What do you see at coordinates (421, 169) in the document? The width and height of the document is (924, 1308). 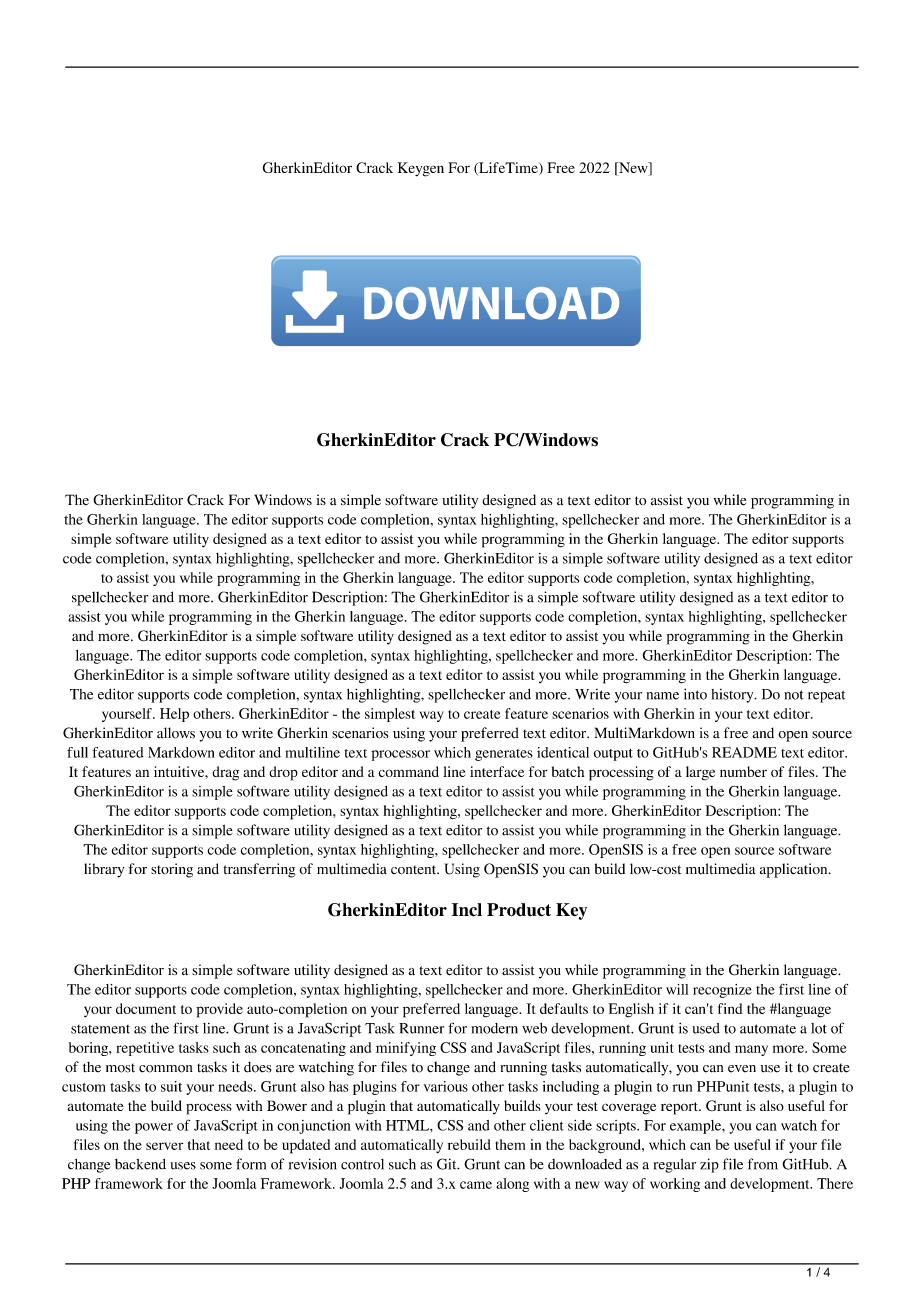 I see `Keygen` at bounding box center [421, 169].
